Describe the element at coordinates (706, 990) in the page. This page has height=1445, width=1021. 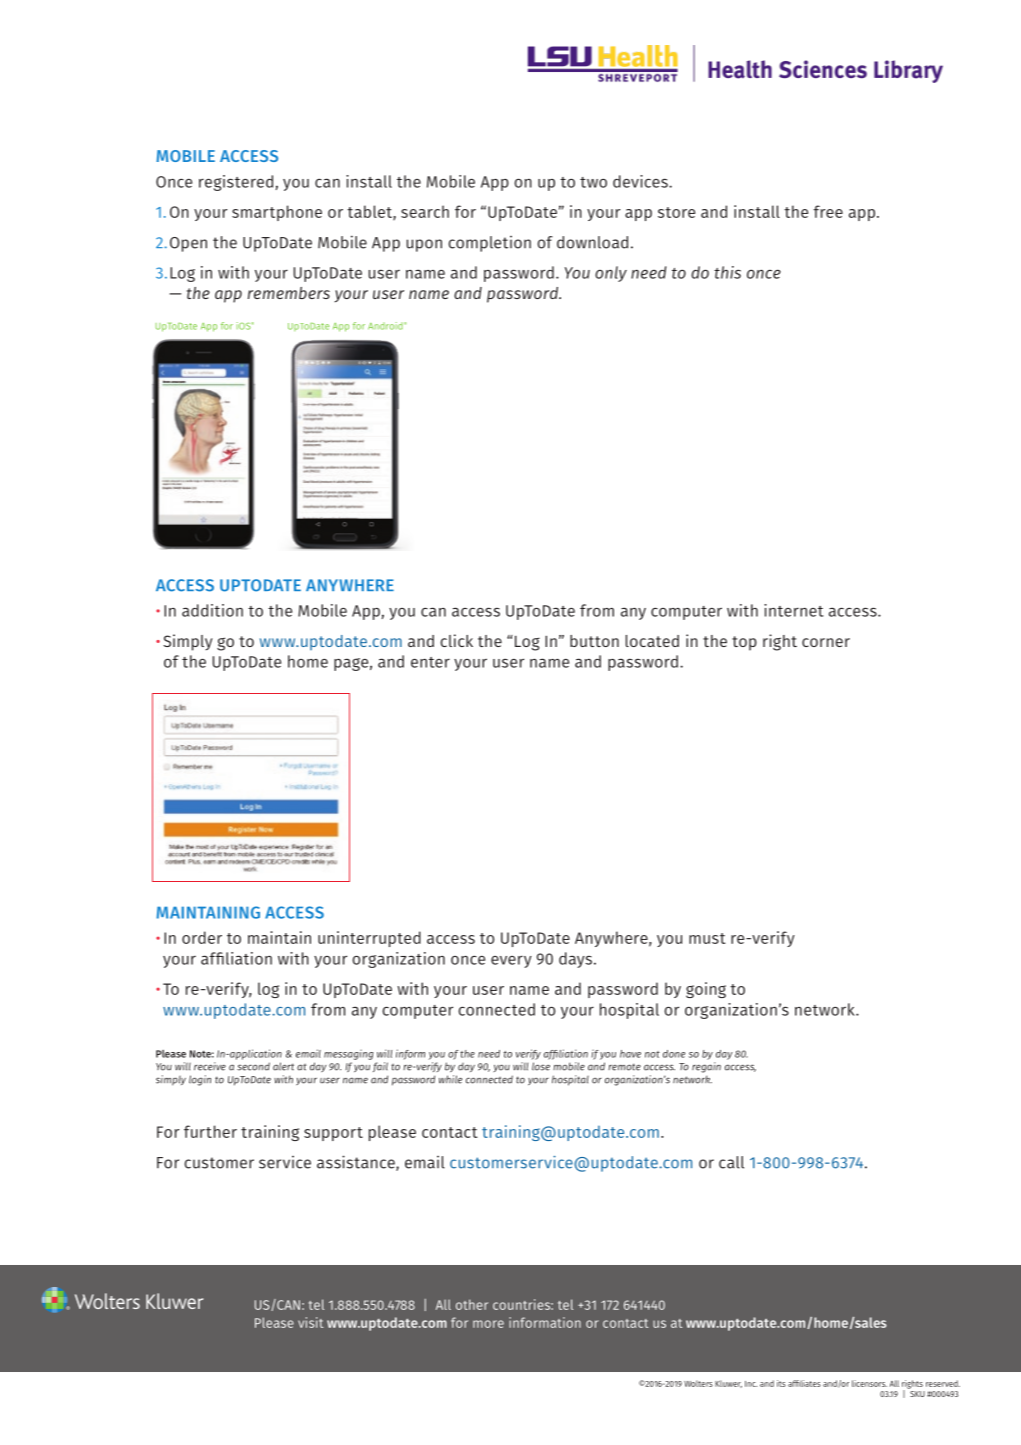
I see `going` at that location.
